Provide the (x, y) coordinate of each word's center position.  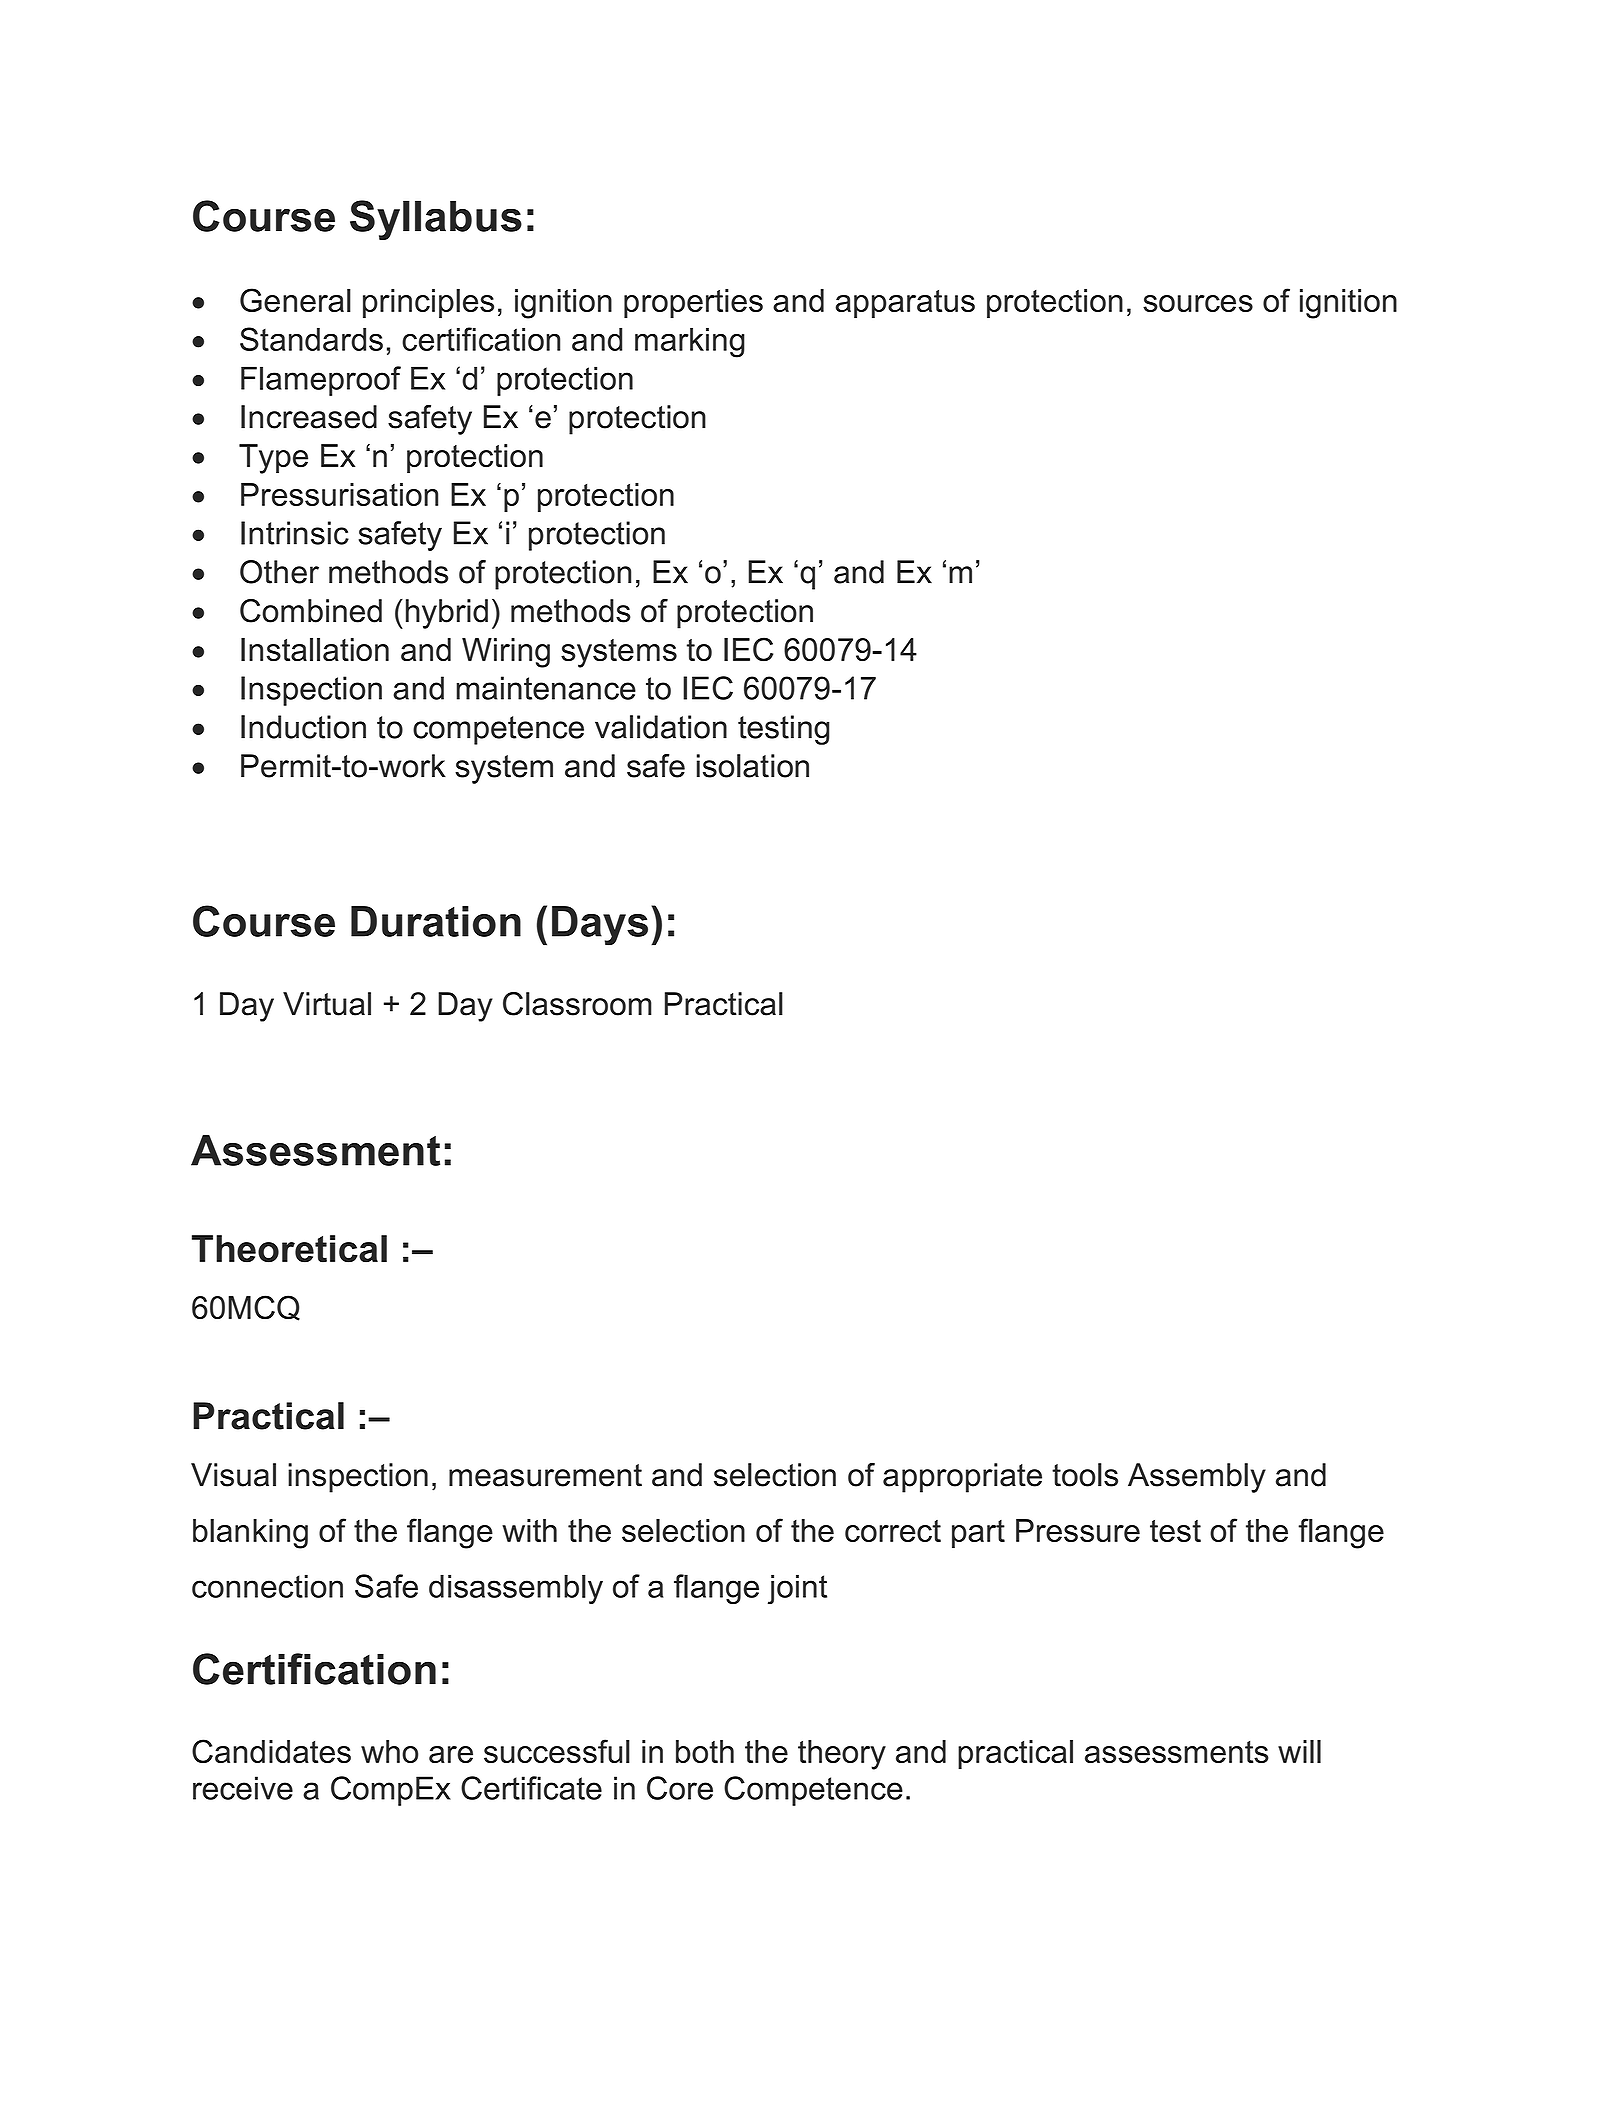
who (389, 1751)
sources (1198, 303)
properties (693, 303)
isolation (753, 766)
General (295, 300)
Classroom (577, 1004)
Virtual (327, 1004)
